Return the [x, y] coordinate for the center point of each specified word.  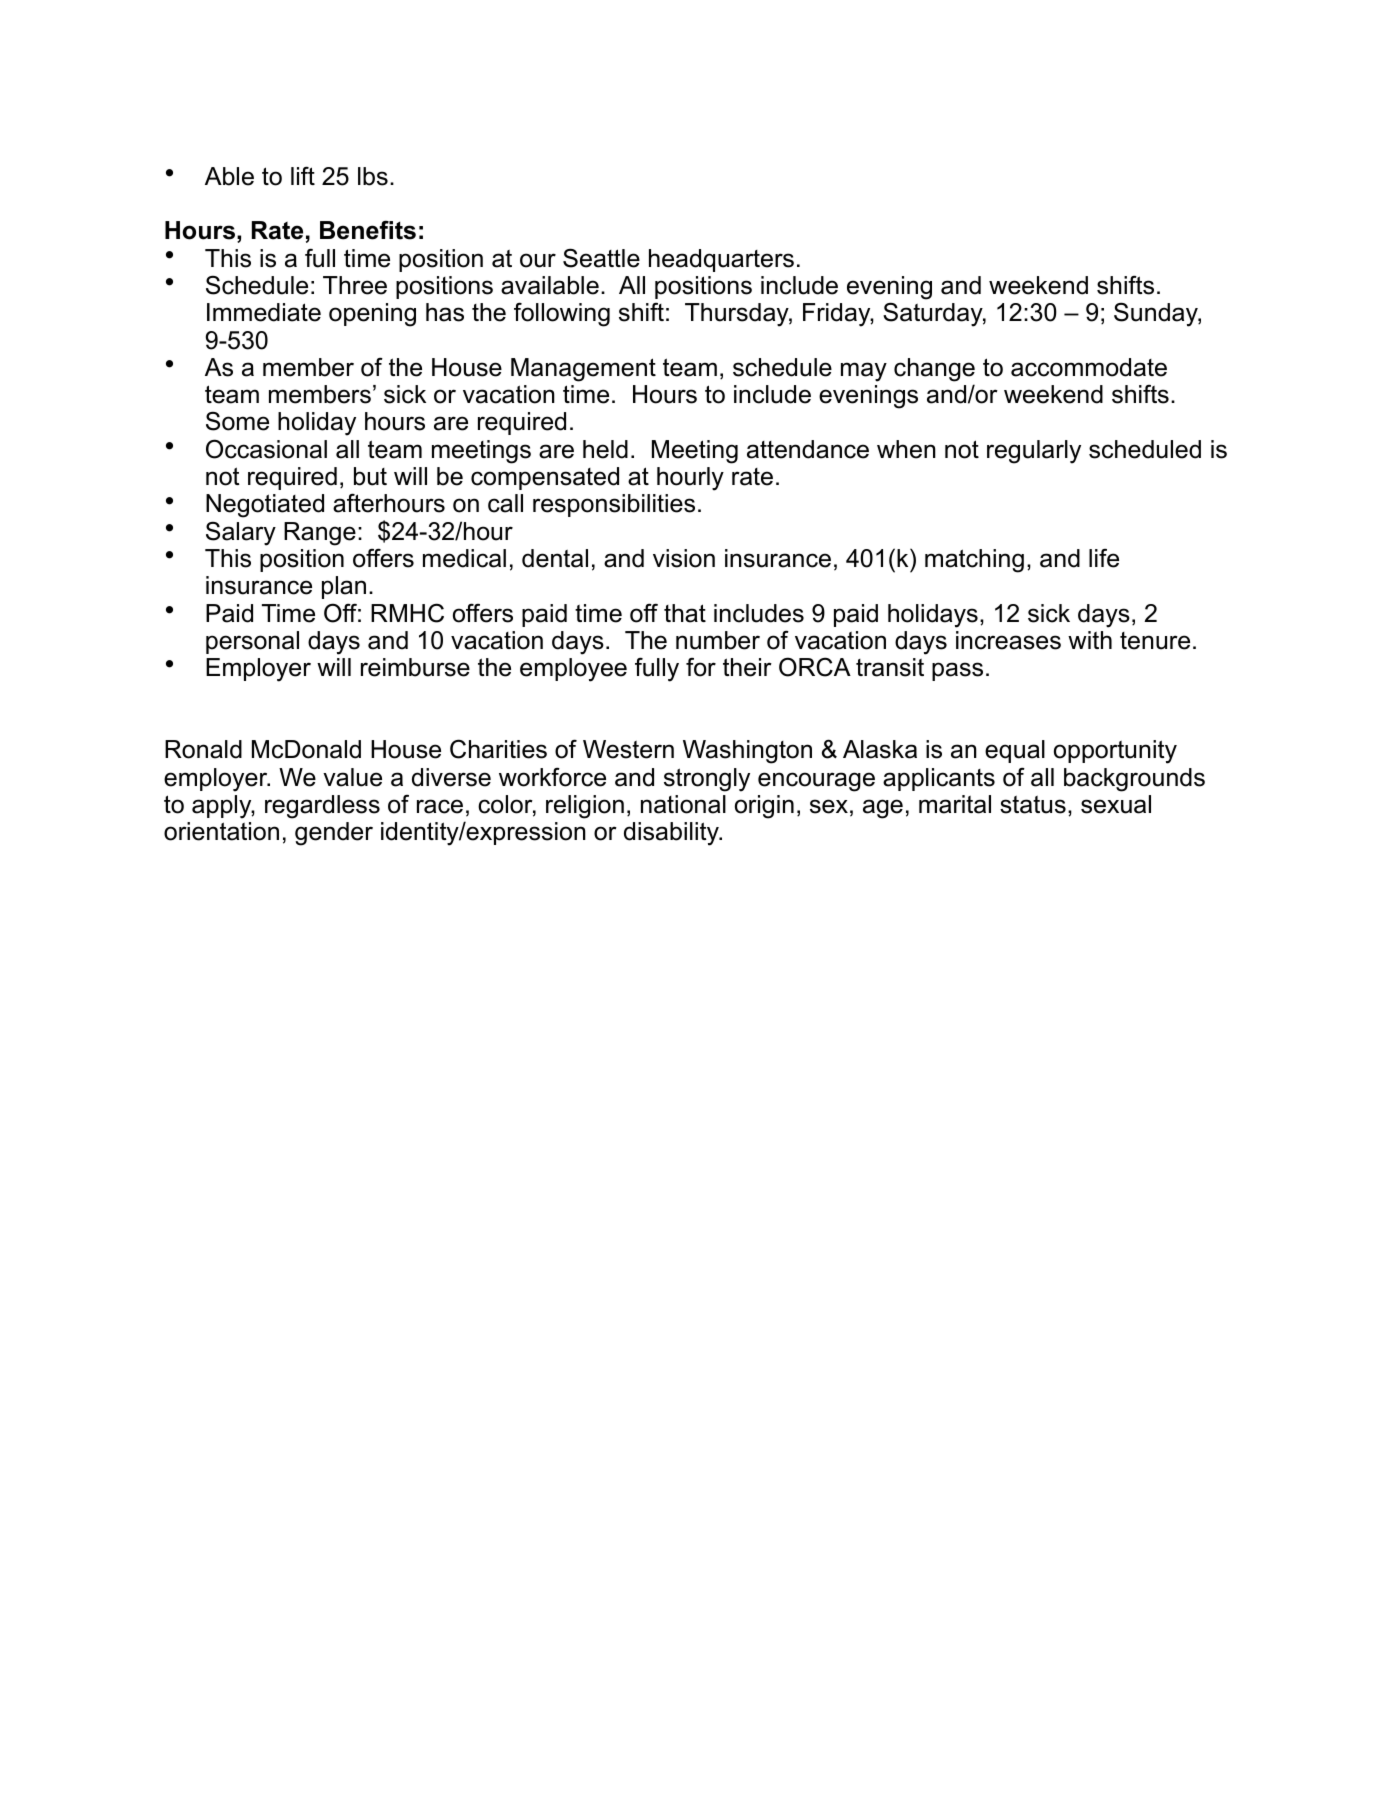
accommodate [1089, 367]
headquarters [721, 260]
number [718, 640]
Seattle [601, 258]
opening [372, 315]
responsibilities [614, 505]
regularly [1034, 452]
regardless [322, 807]
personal [252, 642]
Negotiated [265, 506]
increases [1008, 640]
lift [303, 175]
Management [583, 370]
